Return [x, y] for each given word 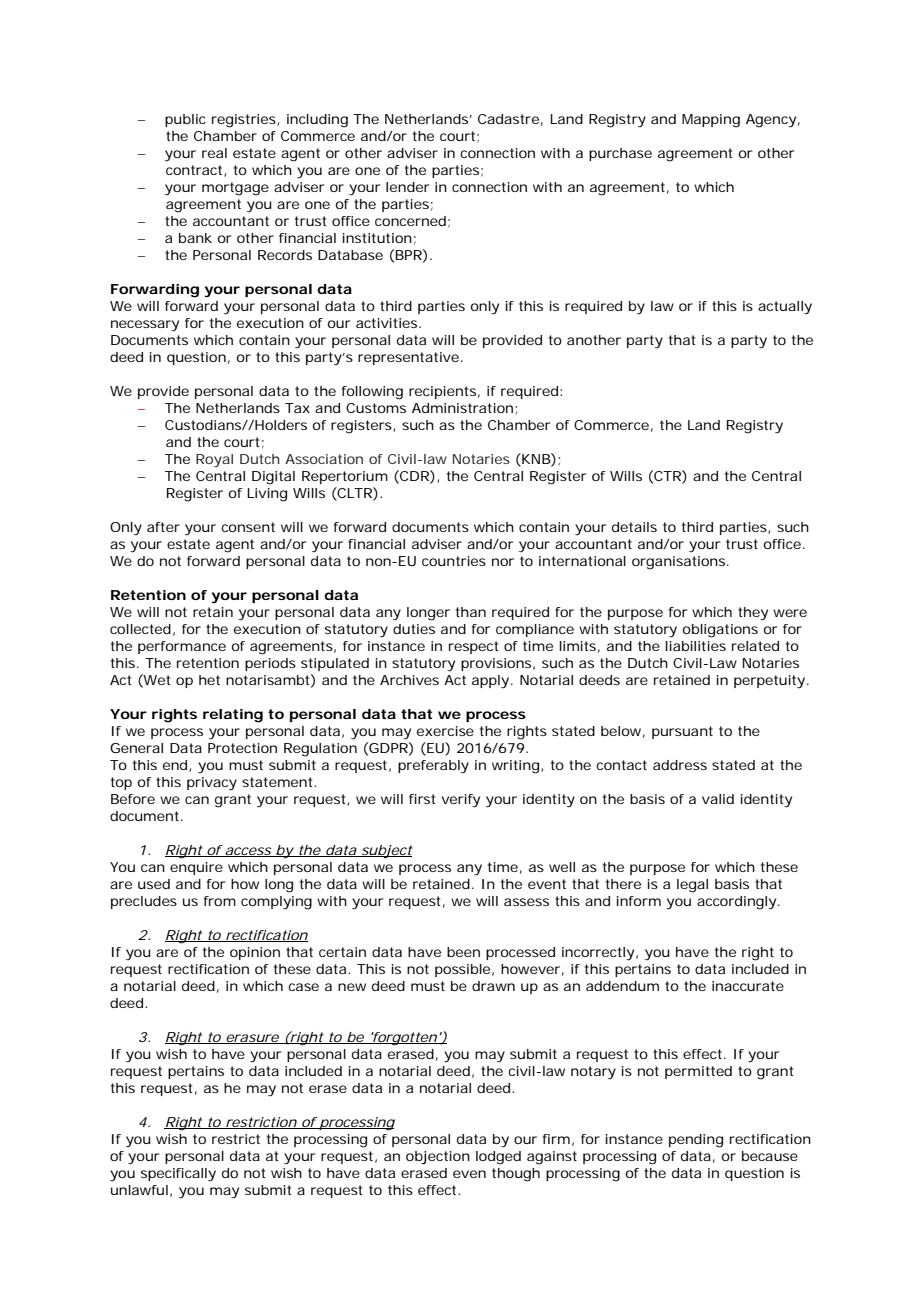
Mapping [711, 121]
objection [438, 1158]
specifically [178, 1175]
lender [407, 187]
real [214, 153]
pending [696, 1141]
